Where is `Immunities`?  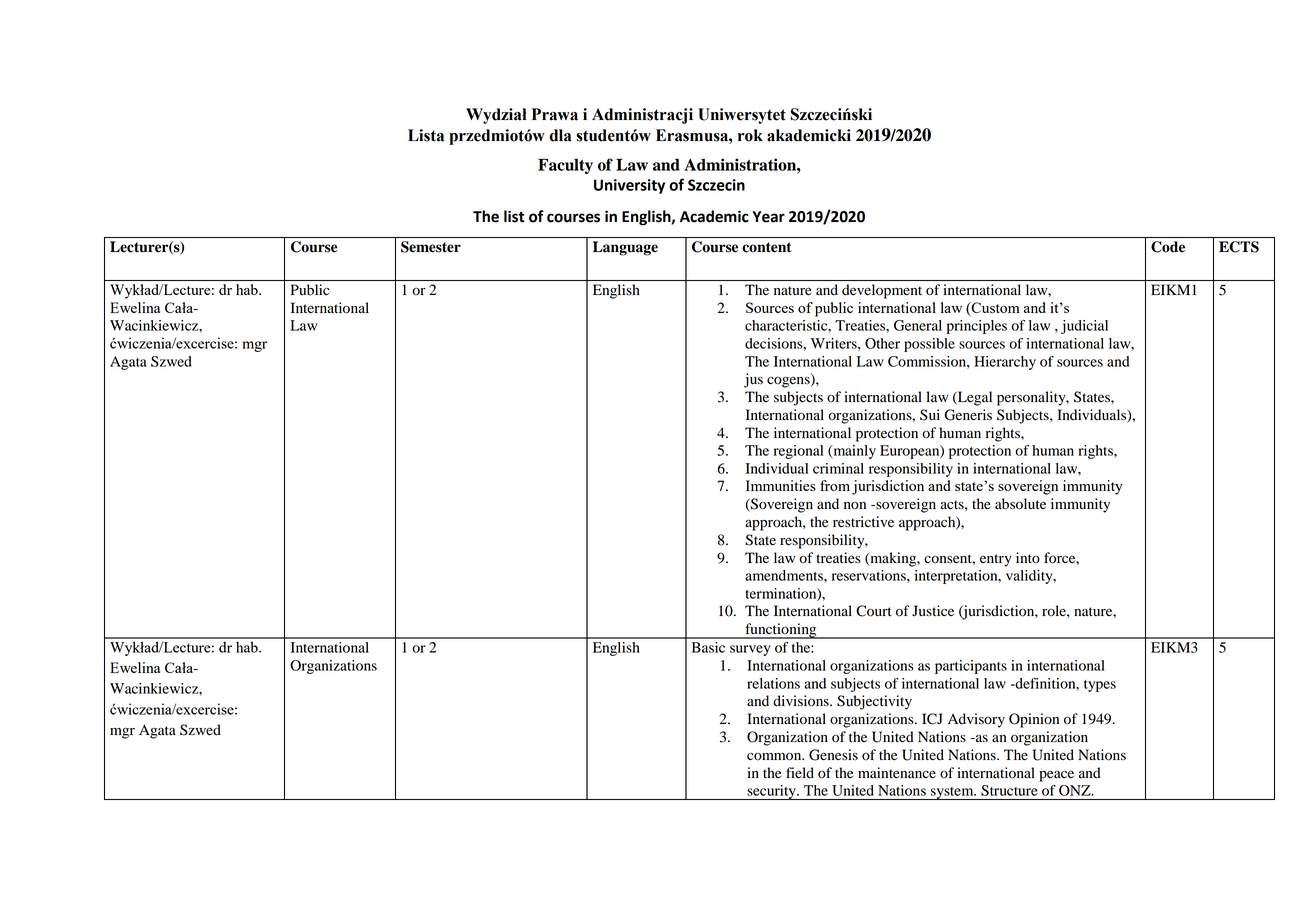
Immunities is located at coordinates (781, 485).
